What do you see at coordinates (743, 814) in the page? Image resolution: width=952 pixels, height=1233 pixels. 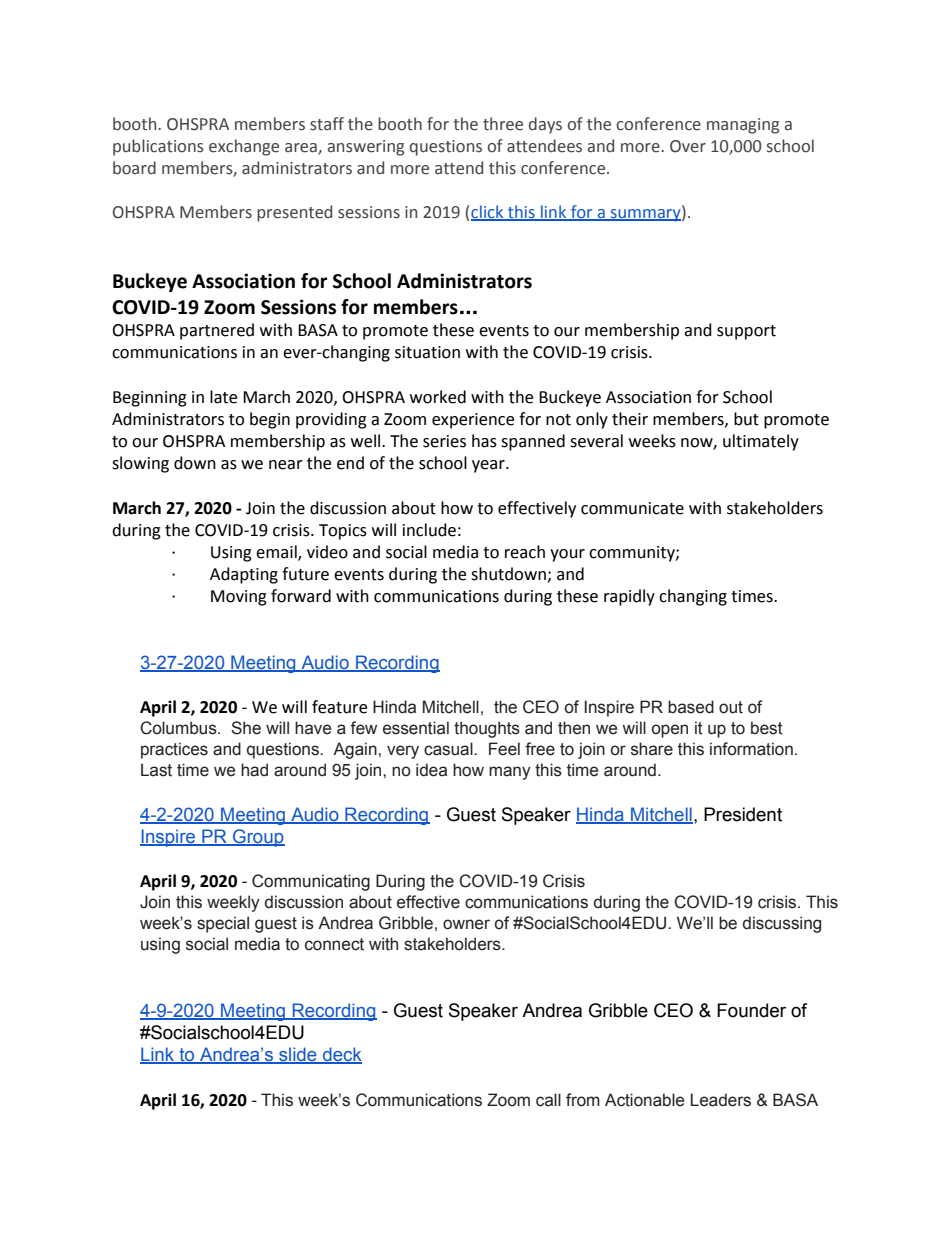 I see `President` at bounding box center [743, 814].
